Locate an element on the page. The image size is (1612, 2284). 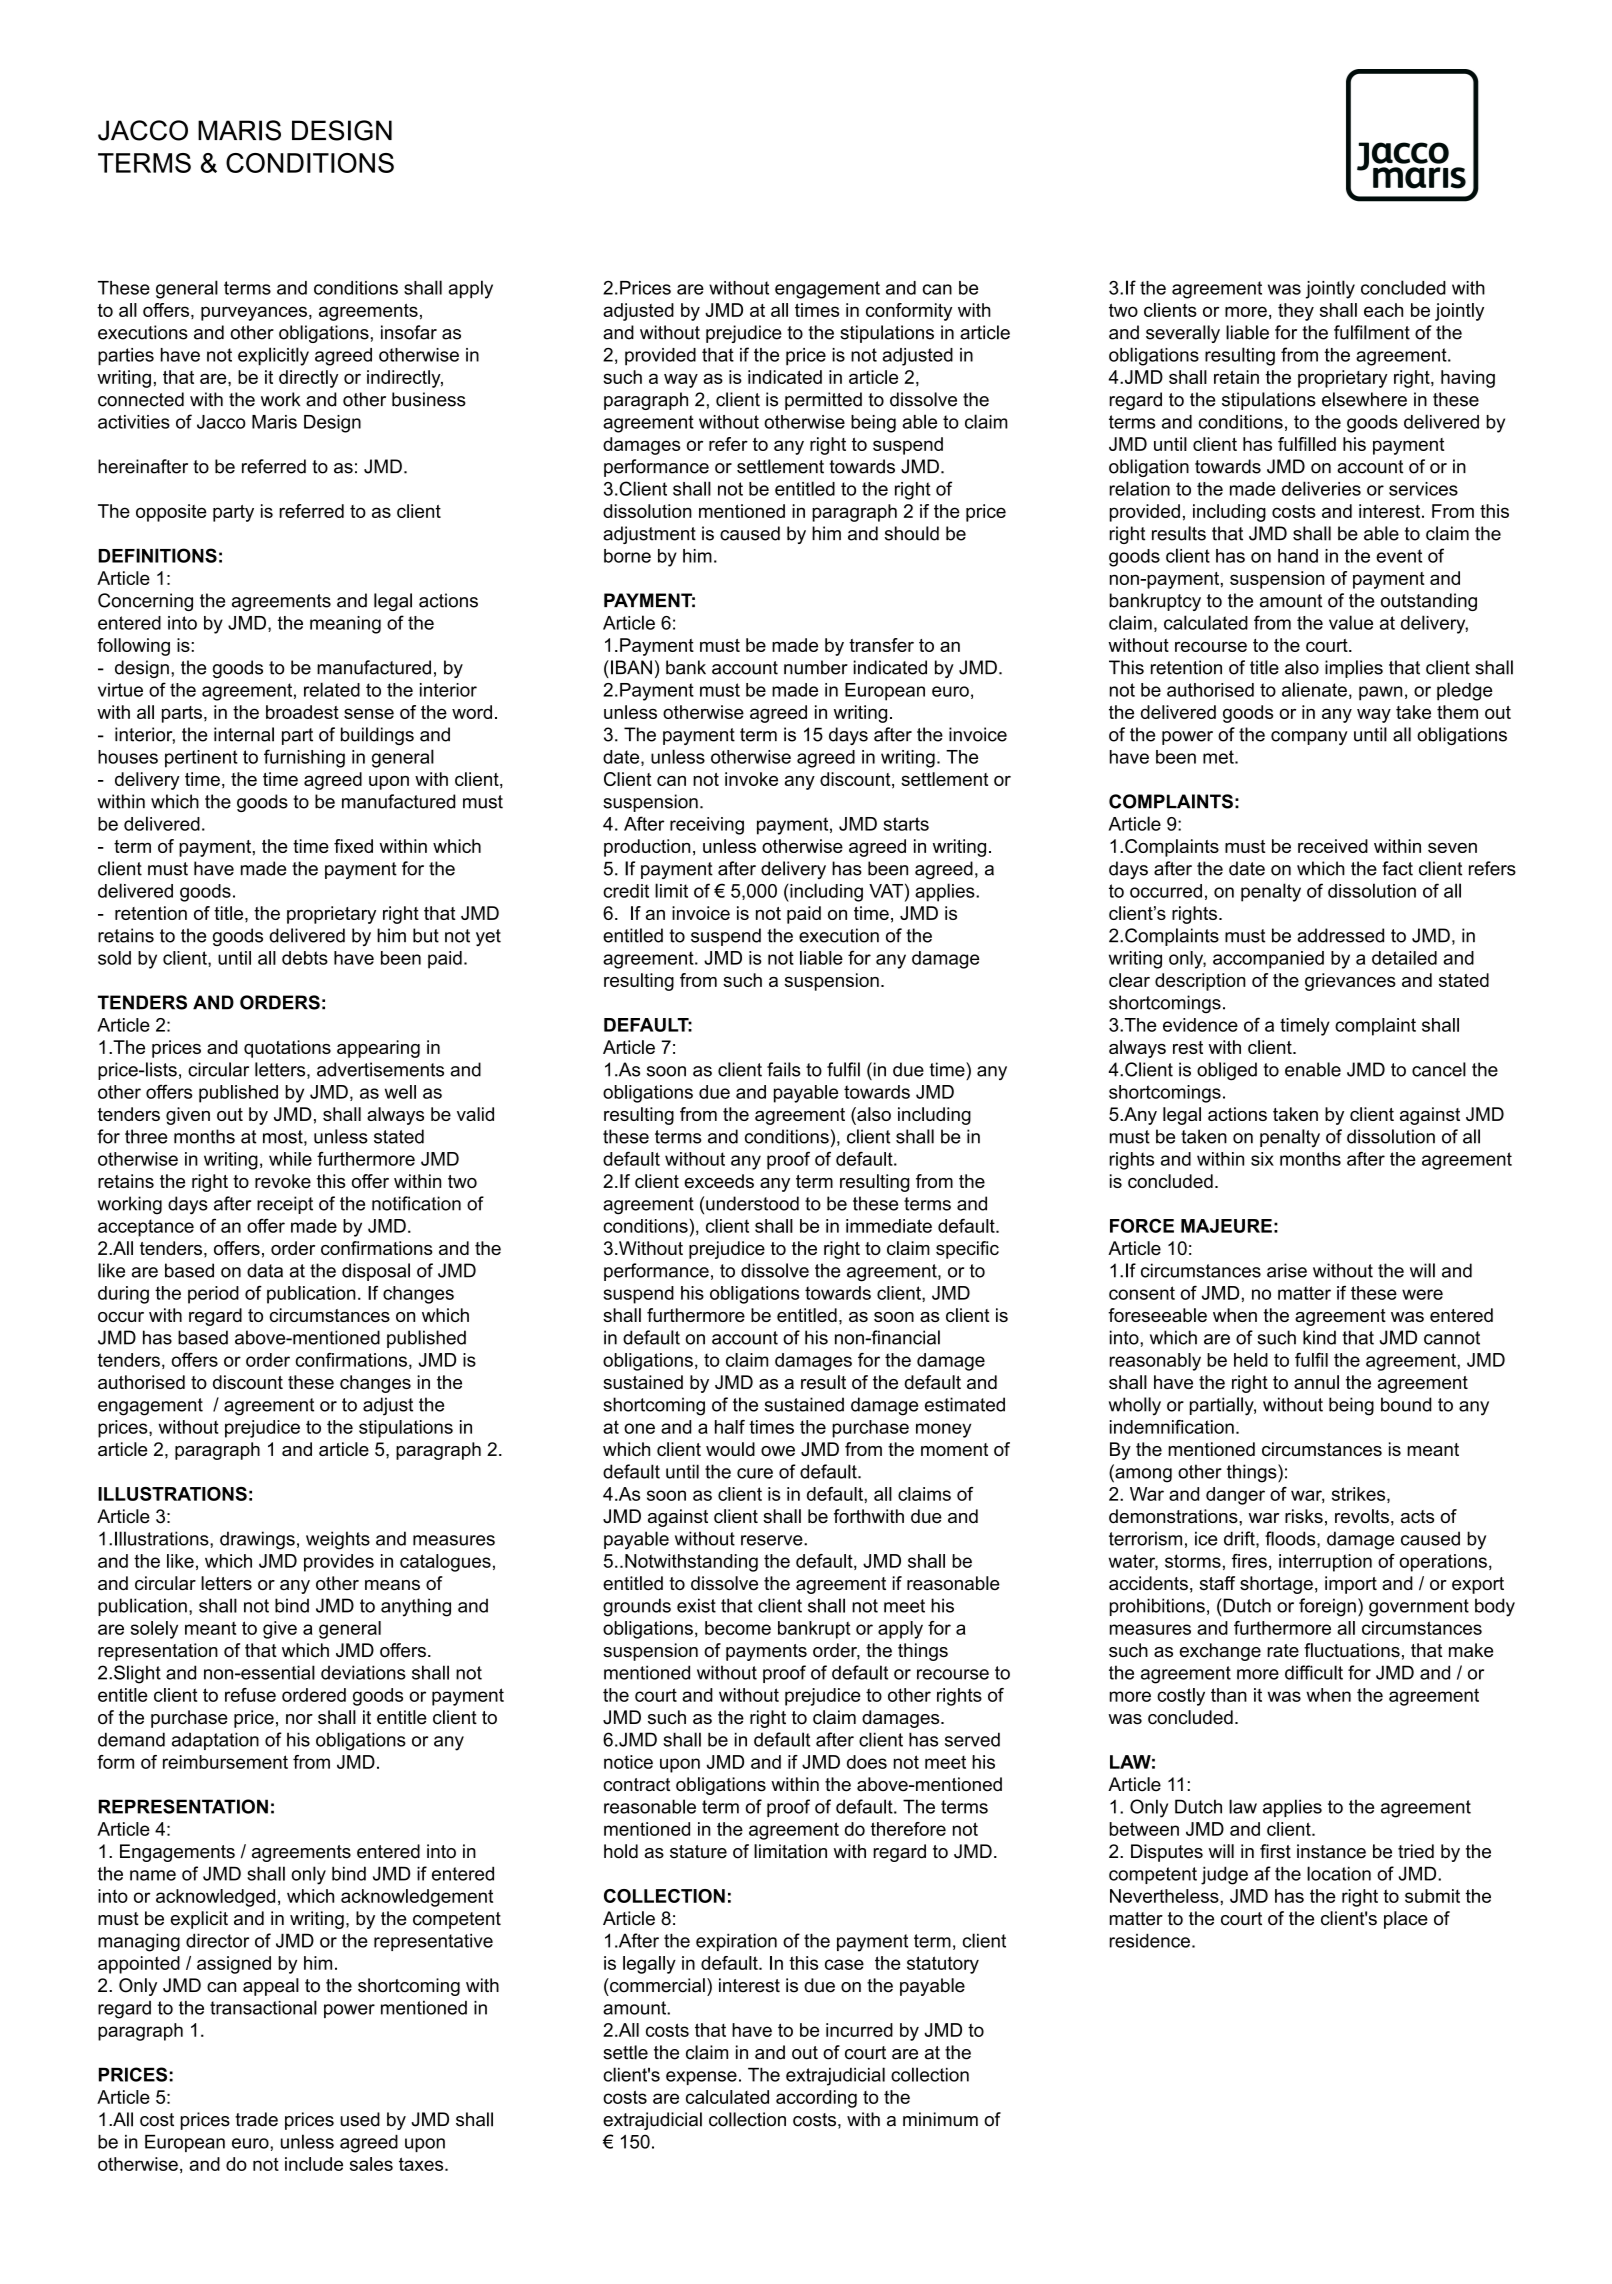
receipt is located at coordinates (285, 1205).
